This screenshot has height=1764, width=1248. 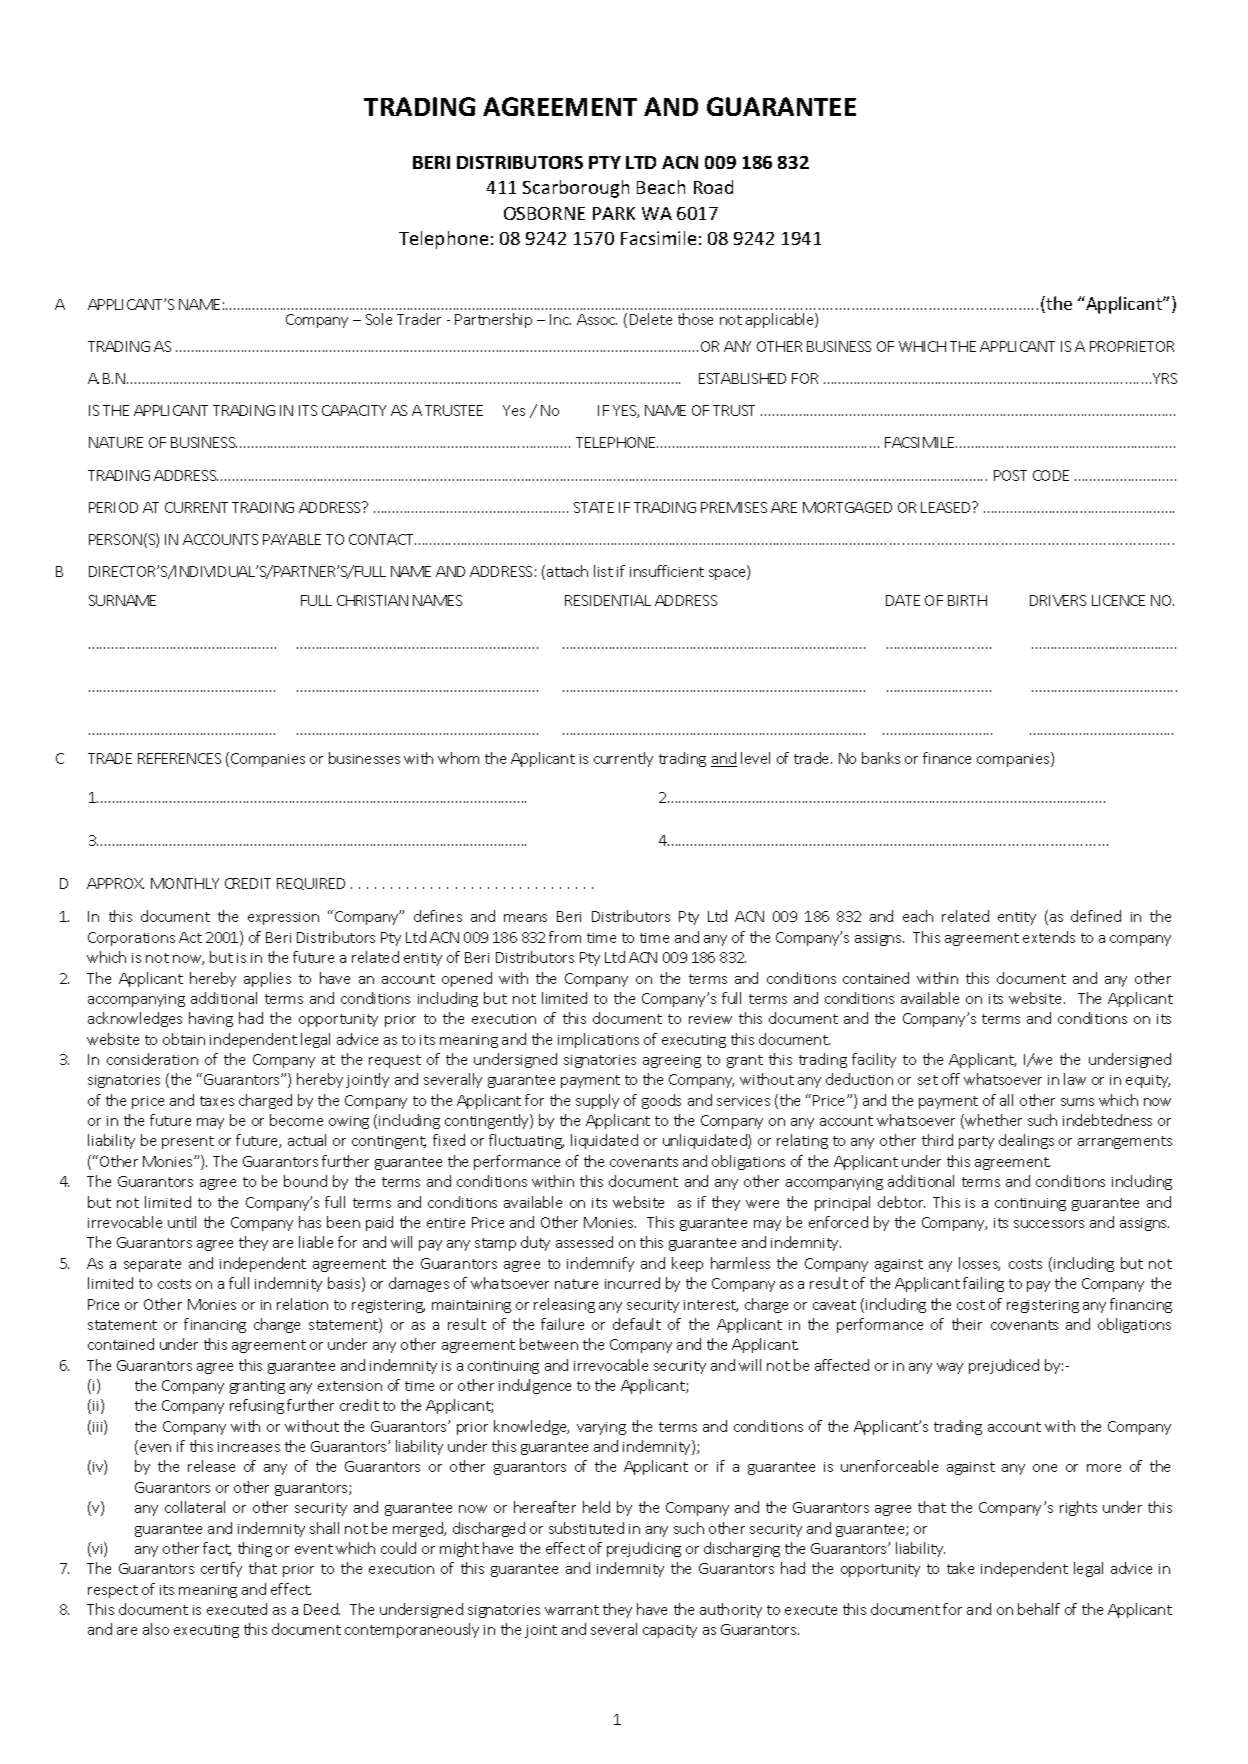 I want to click on list, so click(x=603, y=571).
